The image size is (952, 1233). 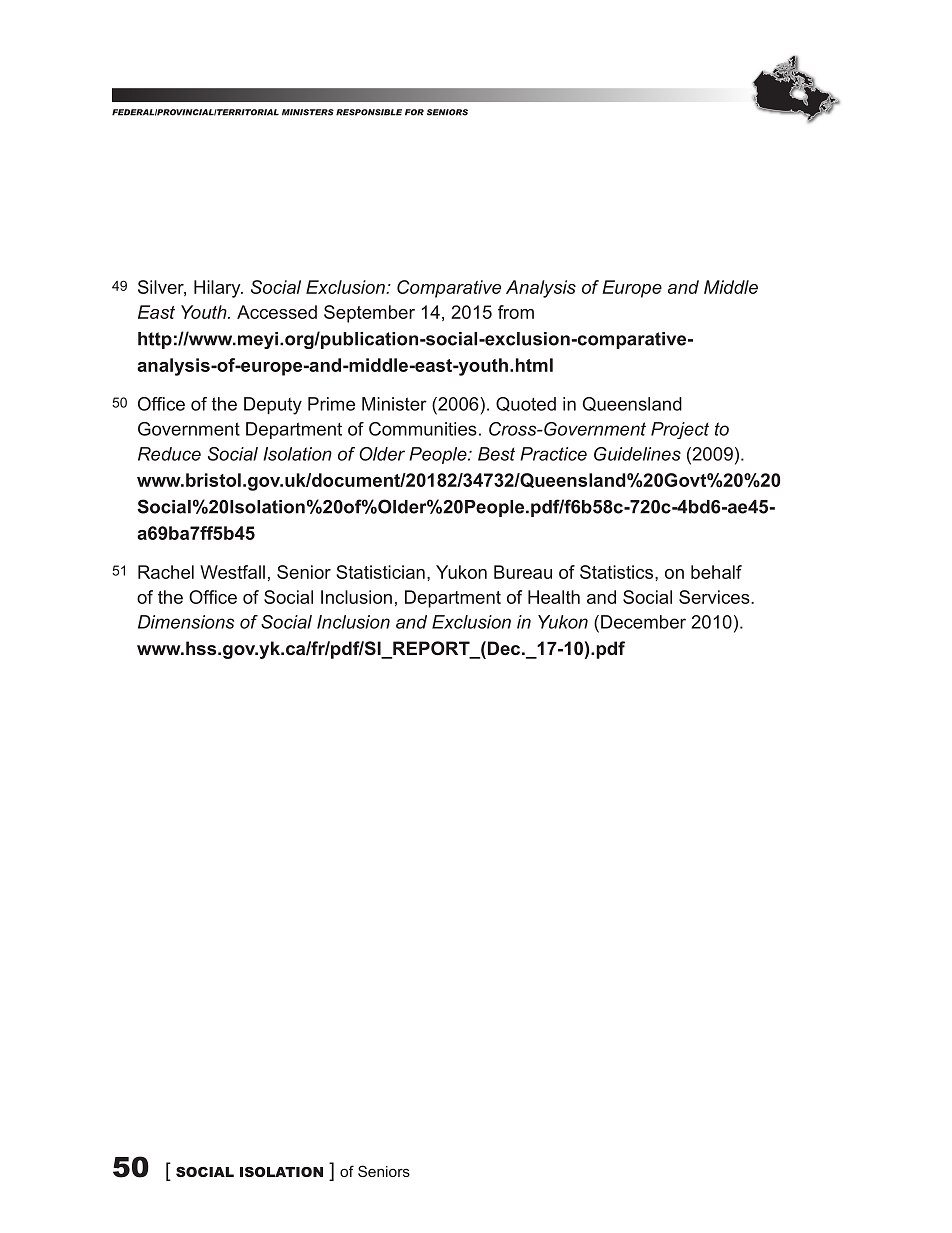 I want to click on Health, so click(x=554, y=597).
